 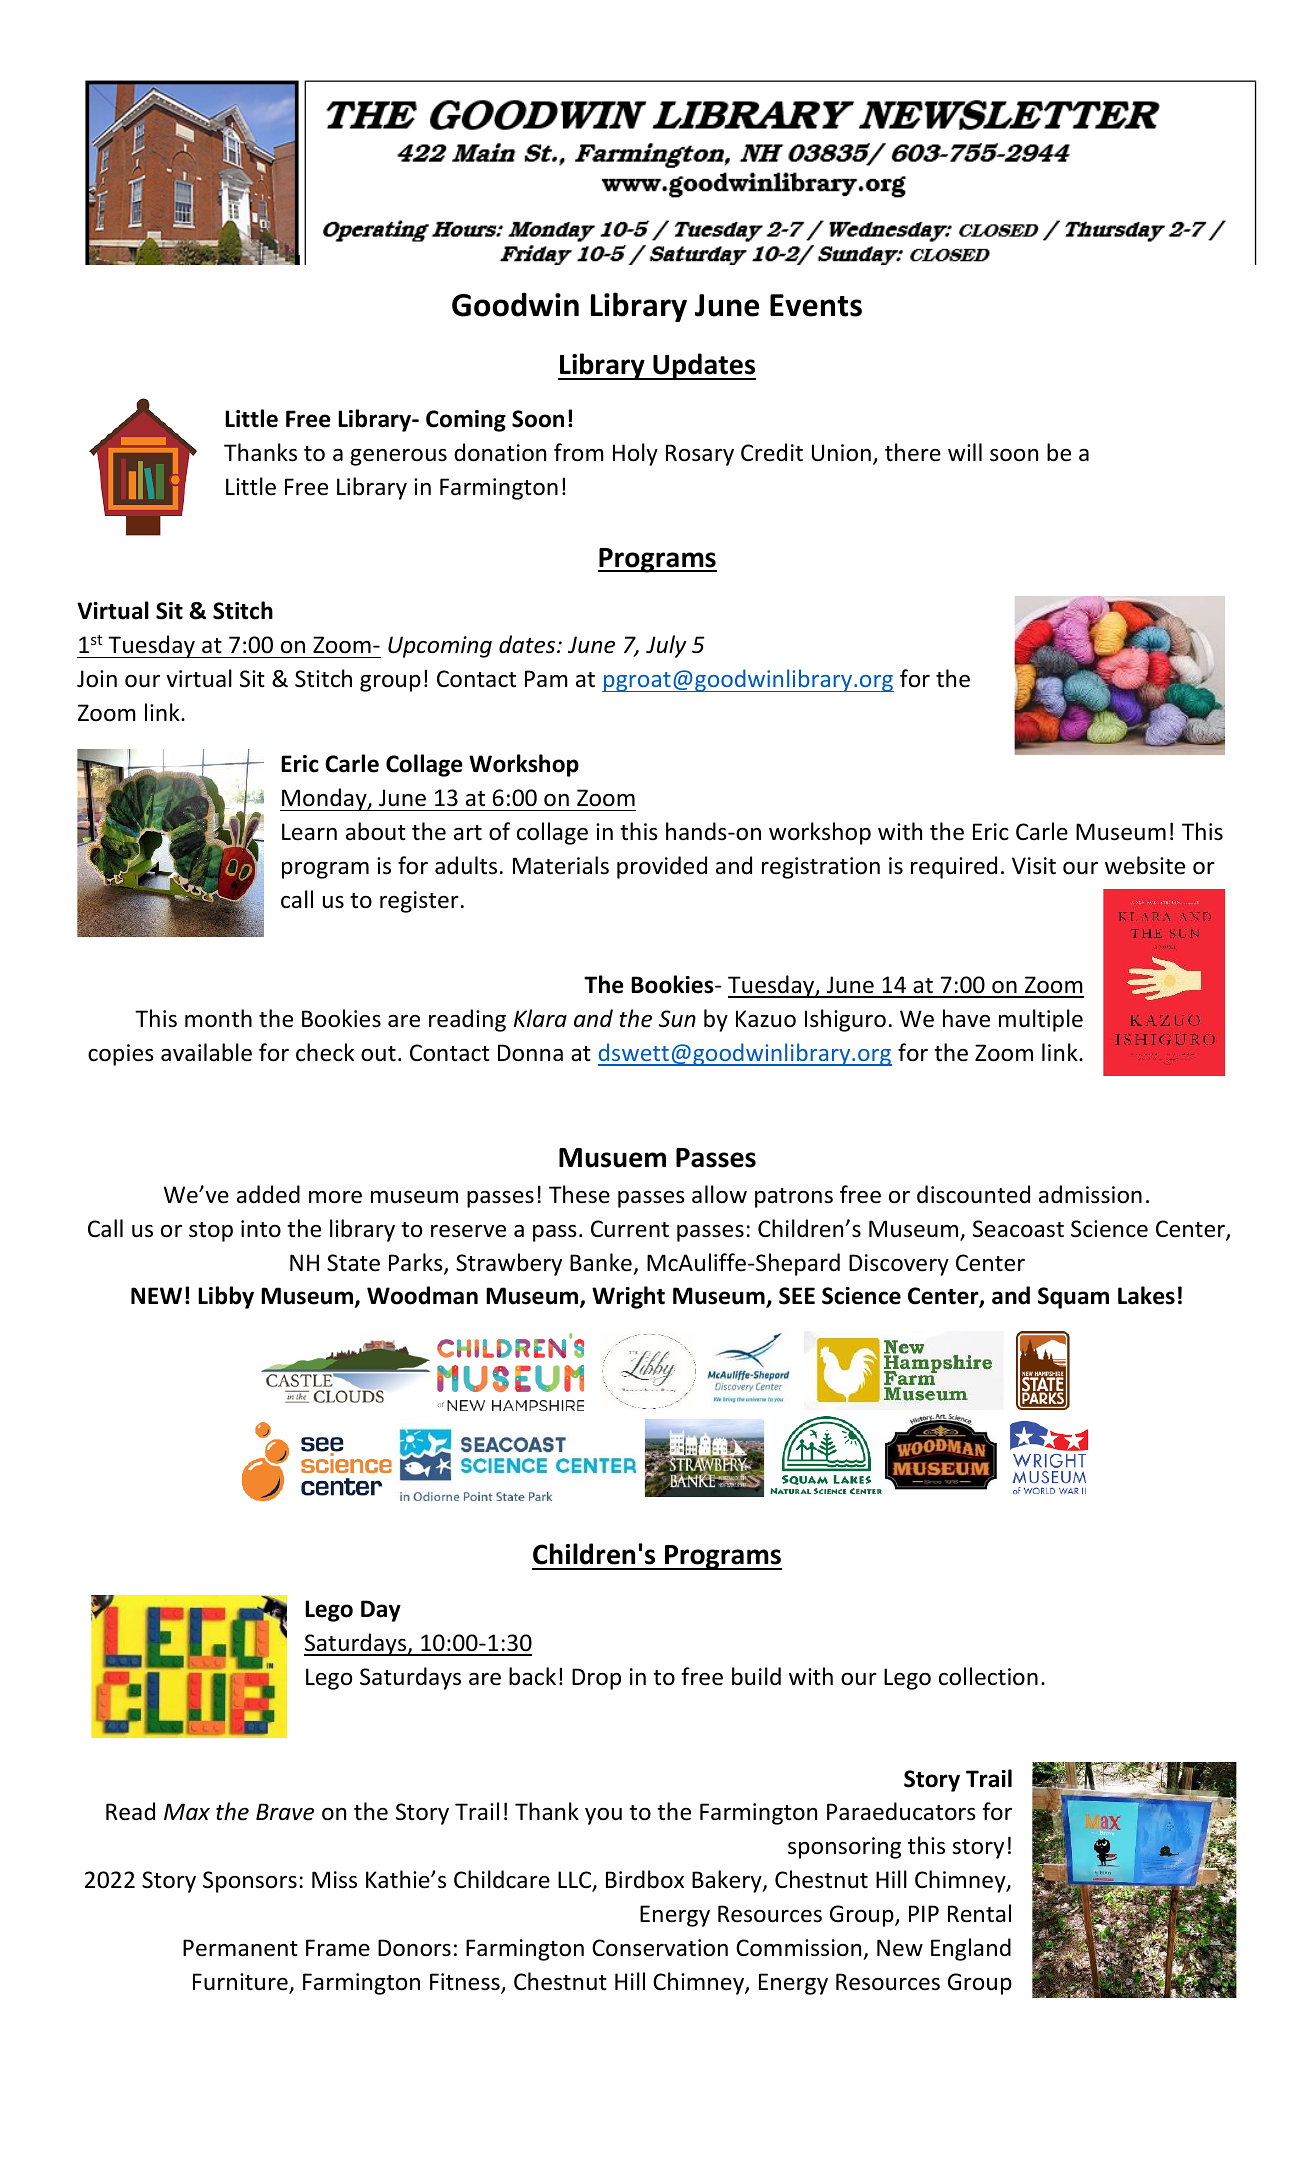 What do you see at coordinates (268, 1194) in the screenshot?
I see `added` at bounding box center [268, 1194].
